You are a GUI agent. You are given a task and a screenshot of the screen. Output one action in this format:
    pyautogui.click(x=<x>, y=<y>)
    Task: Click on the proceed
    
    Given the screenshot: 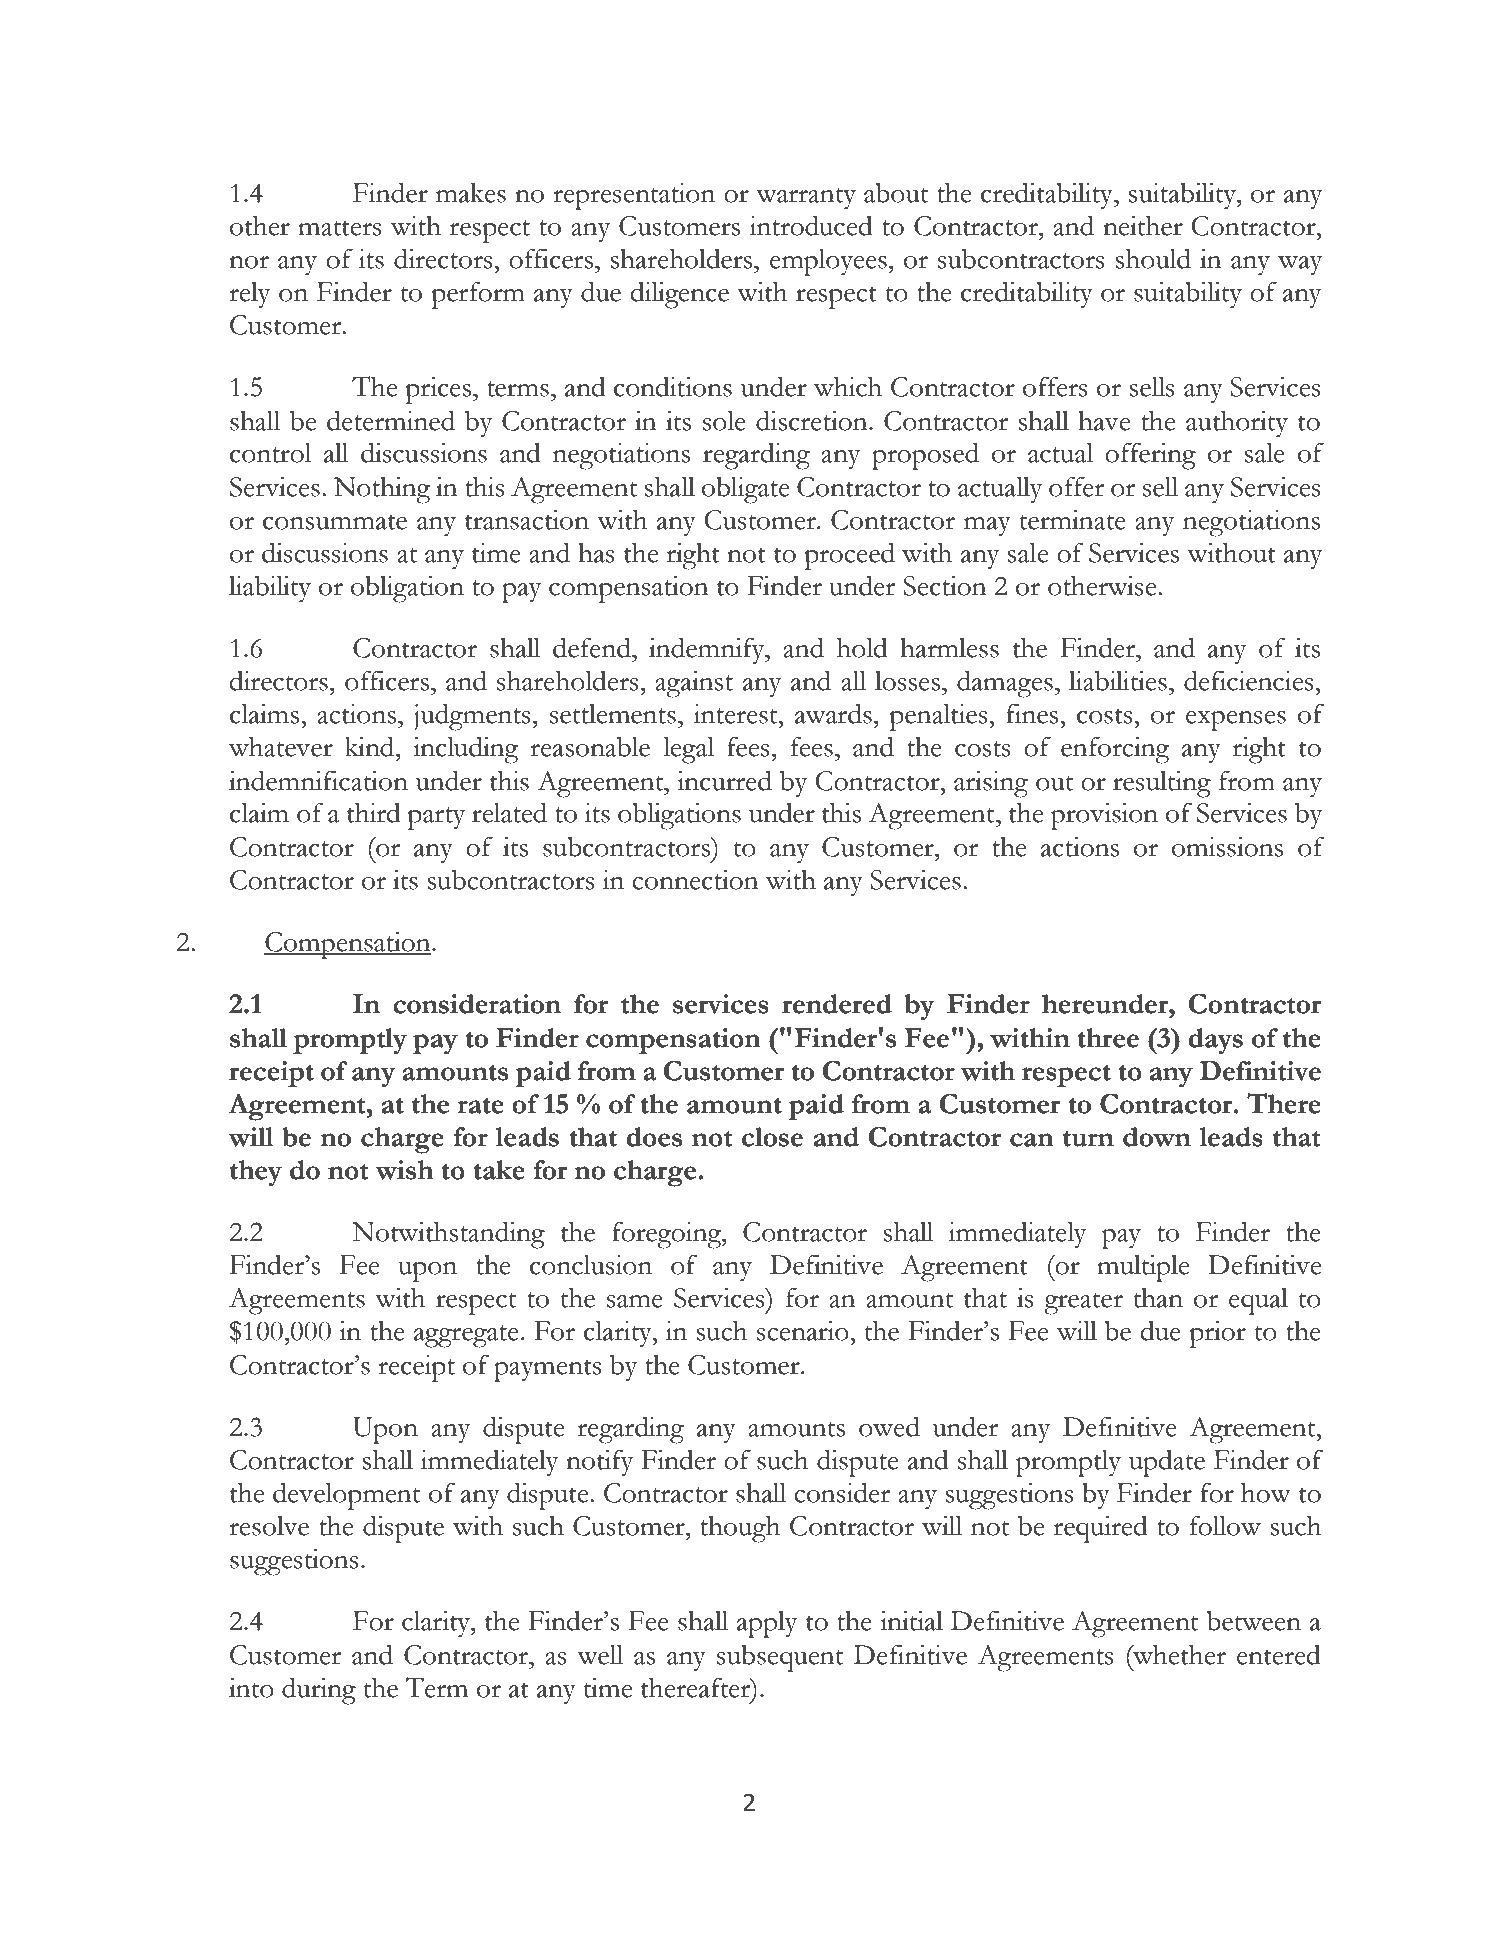 What is the action you would take?
    pyautogui.click(x=850, y=556)
